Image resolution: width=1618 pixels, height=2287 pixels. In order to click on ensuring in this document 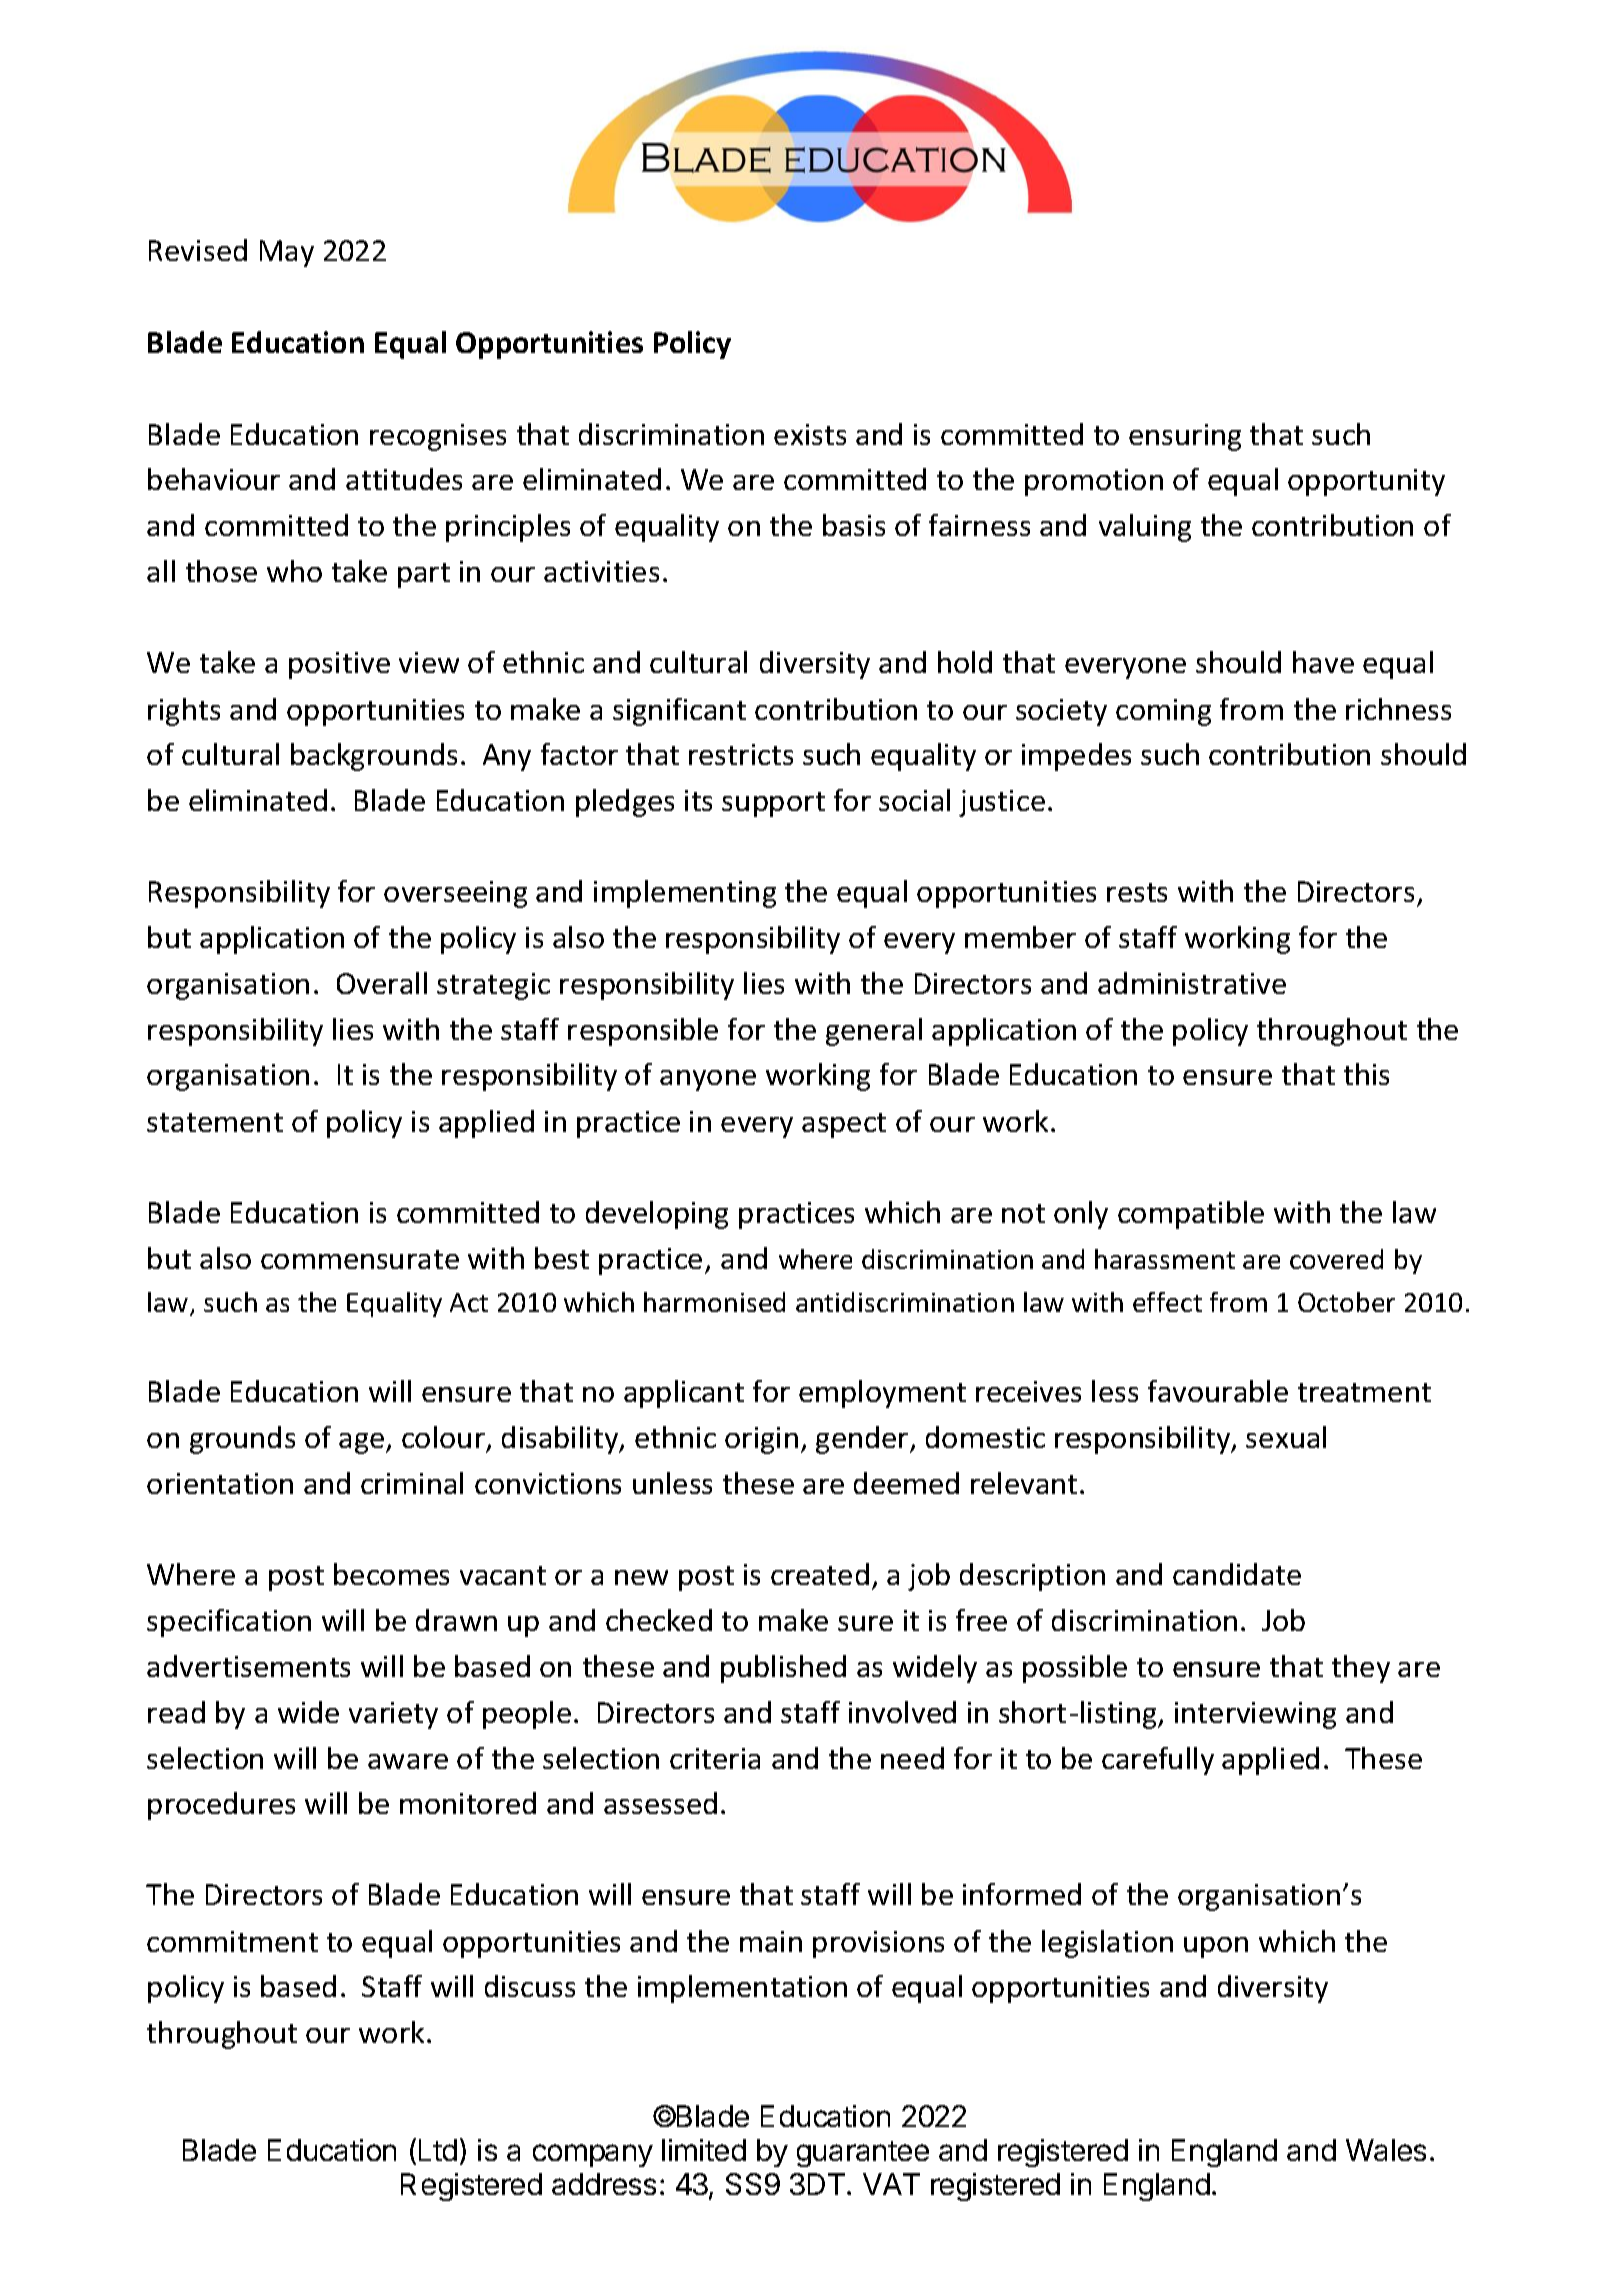, I will do `click(1185, 437)`.
